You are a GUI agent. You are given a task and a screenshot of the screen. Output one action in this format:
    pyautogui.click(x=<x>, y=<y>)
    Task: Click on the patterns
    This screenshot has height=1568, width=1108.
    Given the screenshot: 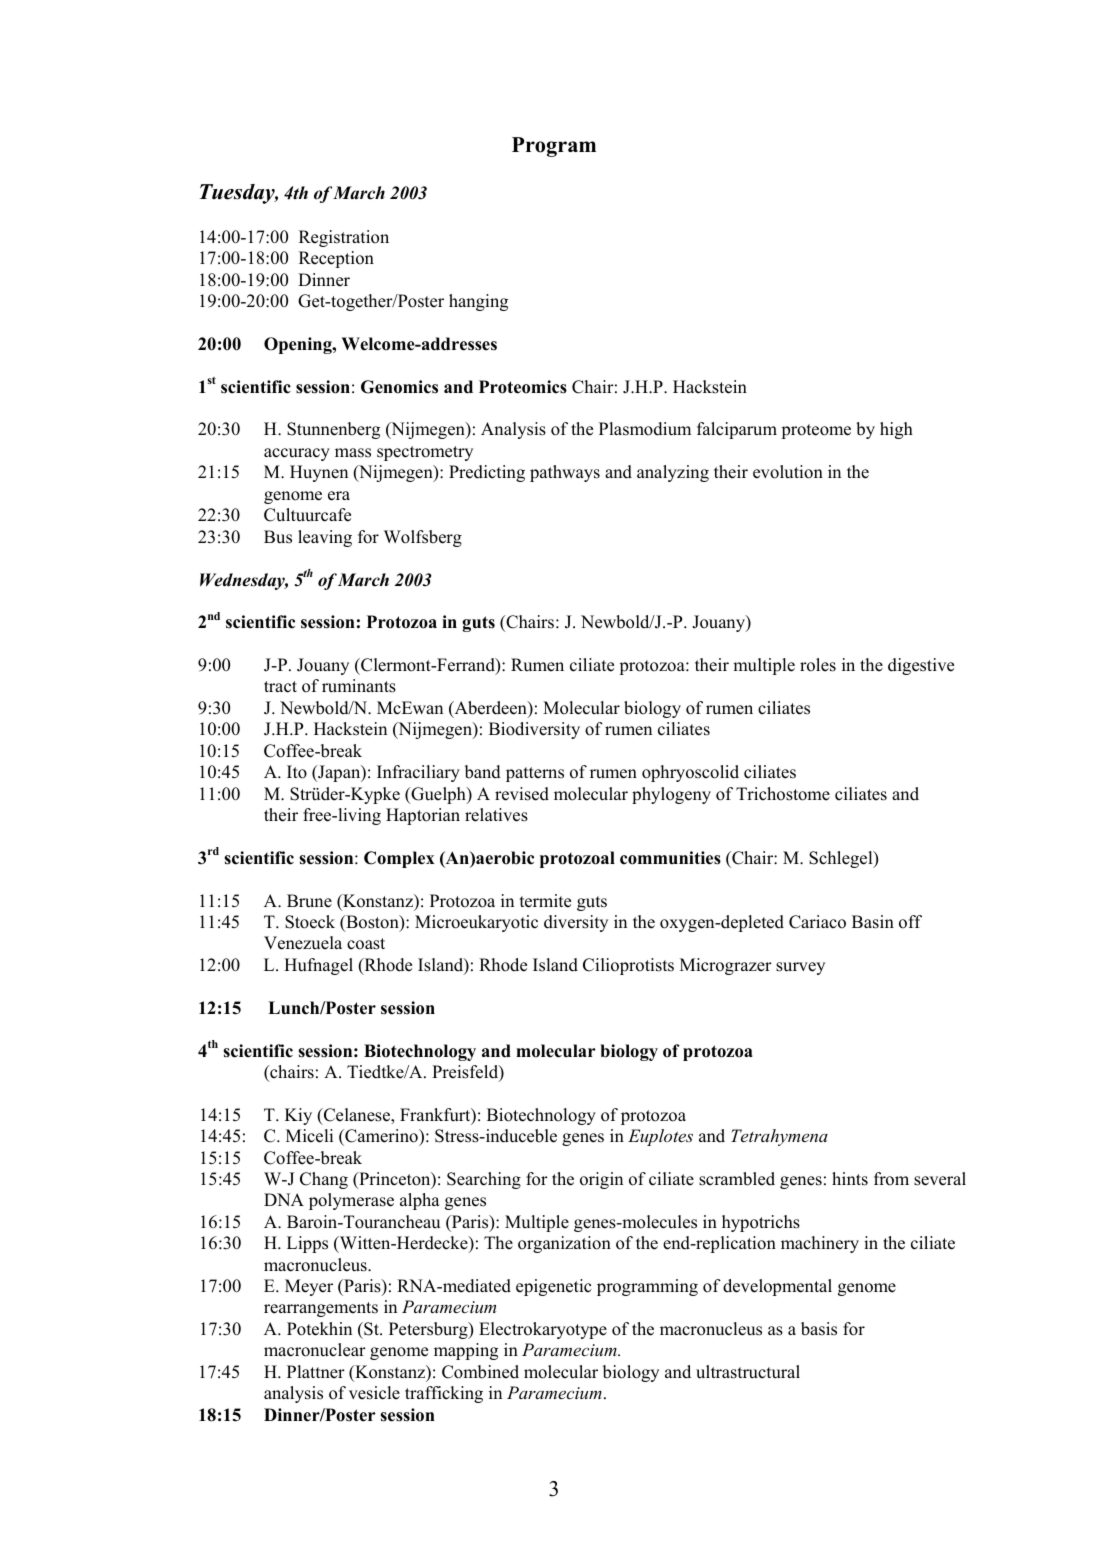 What is the action you would take?
    pyautogui.click(x=535, y=774)
